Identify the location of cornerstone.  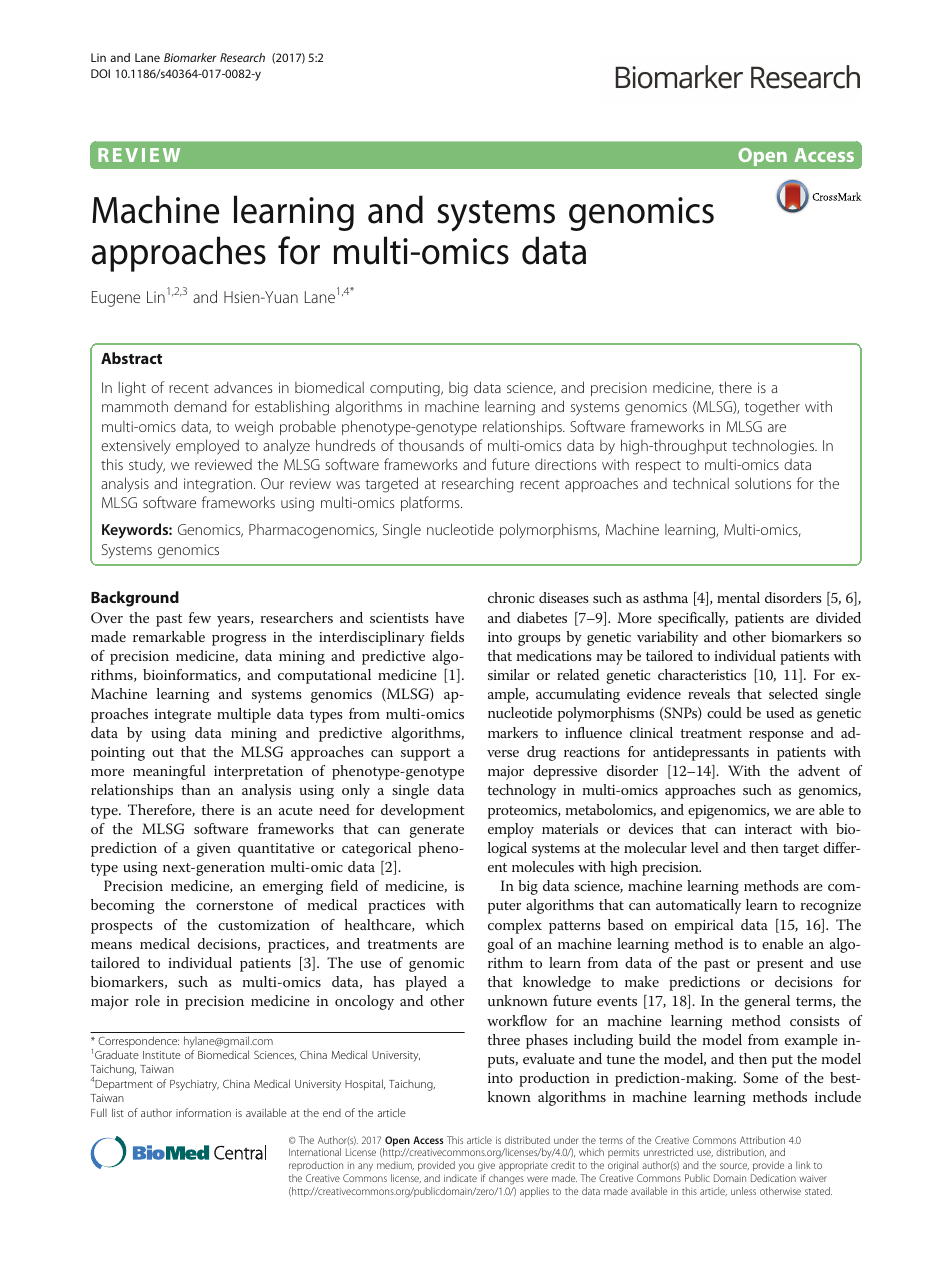
(234, 905).
